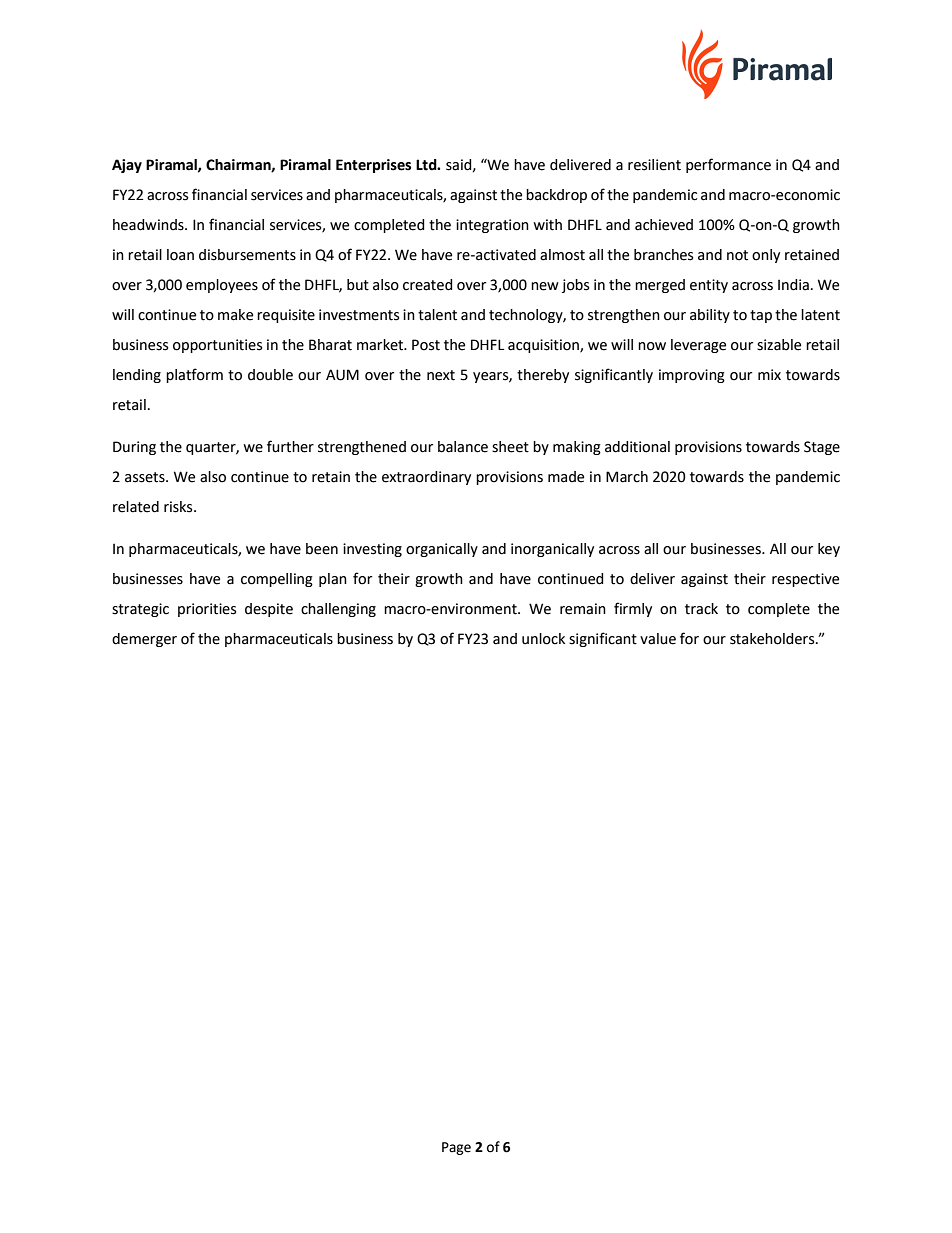 The width and height of the screenshot is (952, 1233). Describe the element at coordinates (773, 639) in the screenshot. I see `stakeholders` at that location.
